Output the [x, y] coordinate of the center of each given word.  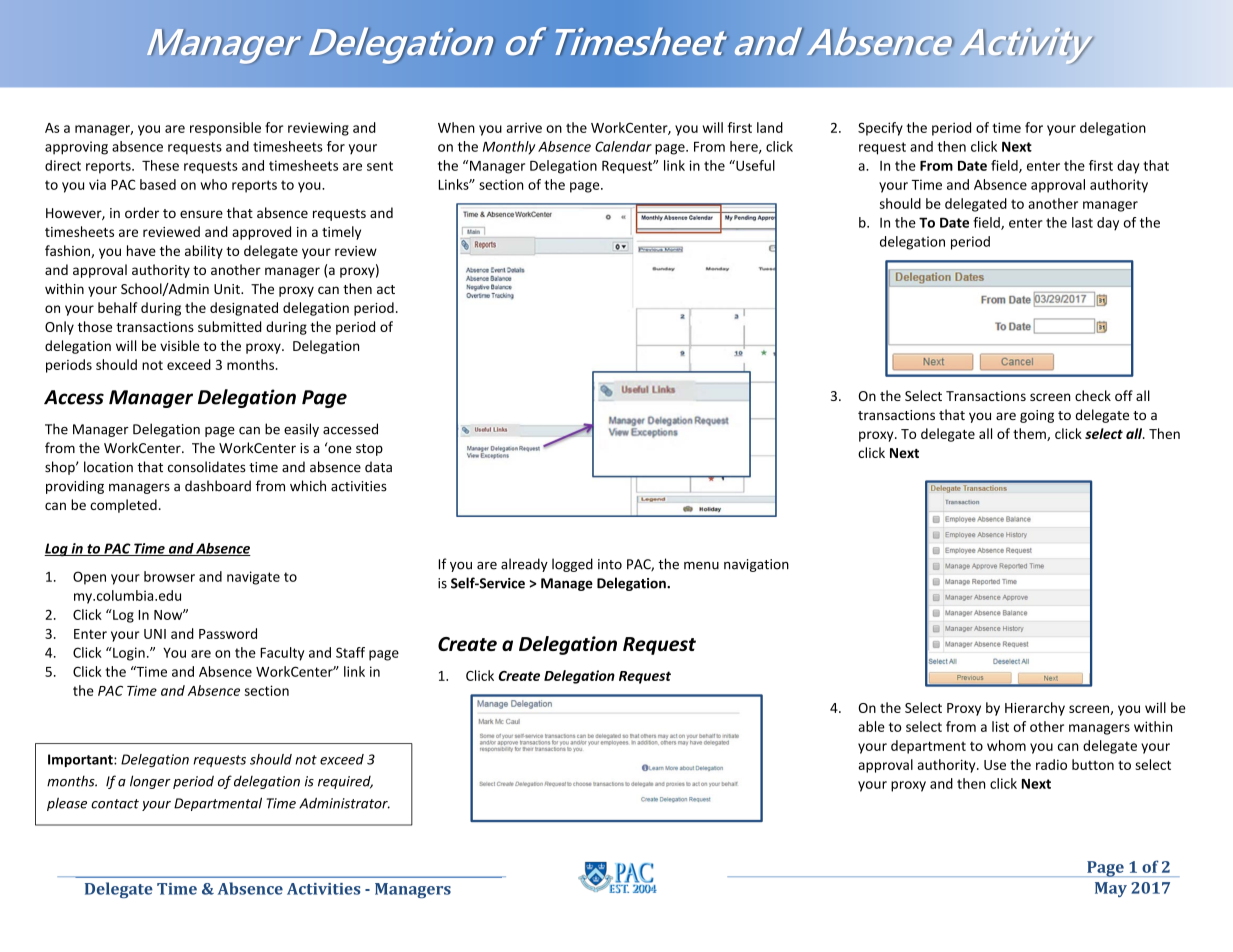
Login [128, 654]
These [160, 165]
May [1111, 889]
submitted [230, 326]
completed [123, 506]
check [1093, 395]
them [1030, 434]
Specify [880, 129]
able [871, 726]
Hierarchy [1035, 709]
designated [244, 309]
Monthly [509, 148]
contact [115, 804]
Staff [350, 652]
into [610, 564]
